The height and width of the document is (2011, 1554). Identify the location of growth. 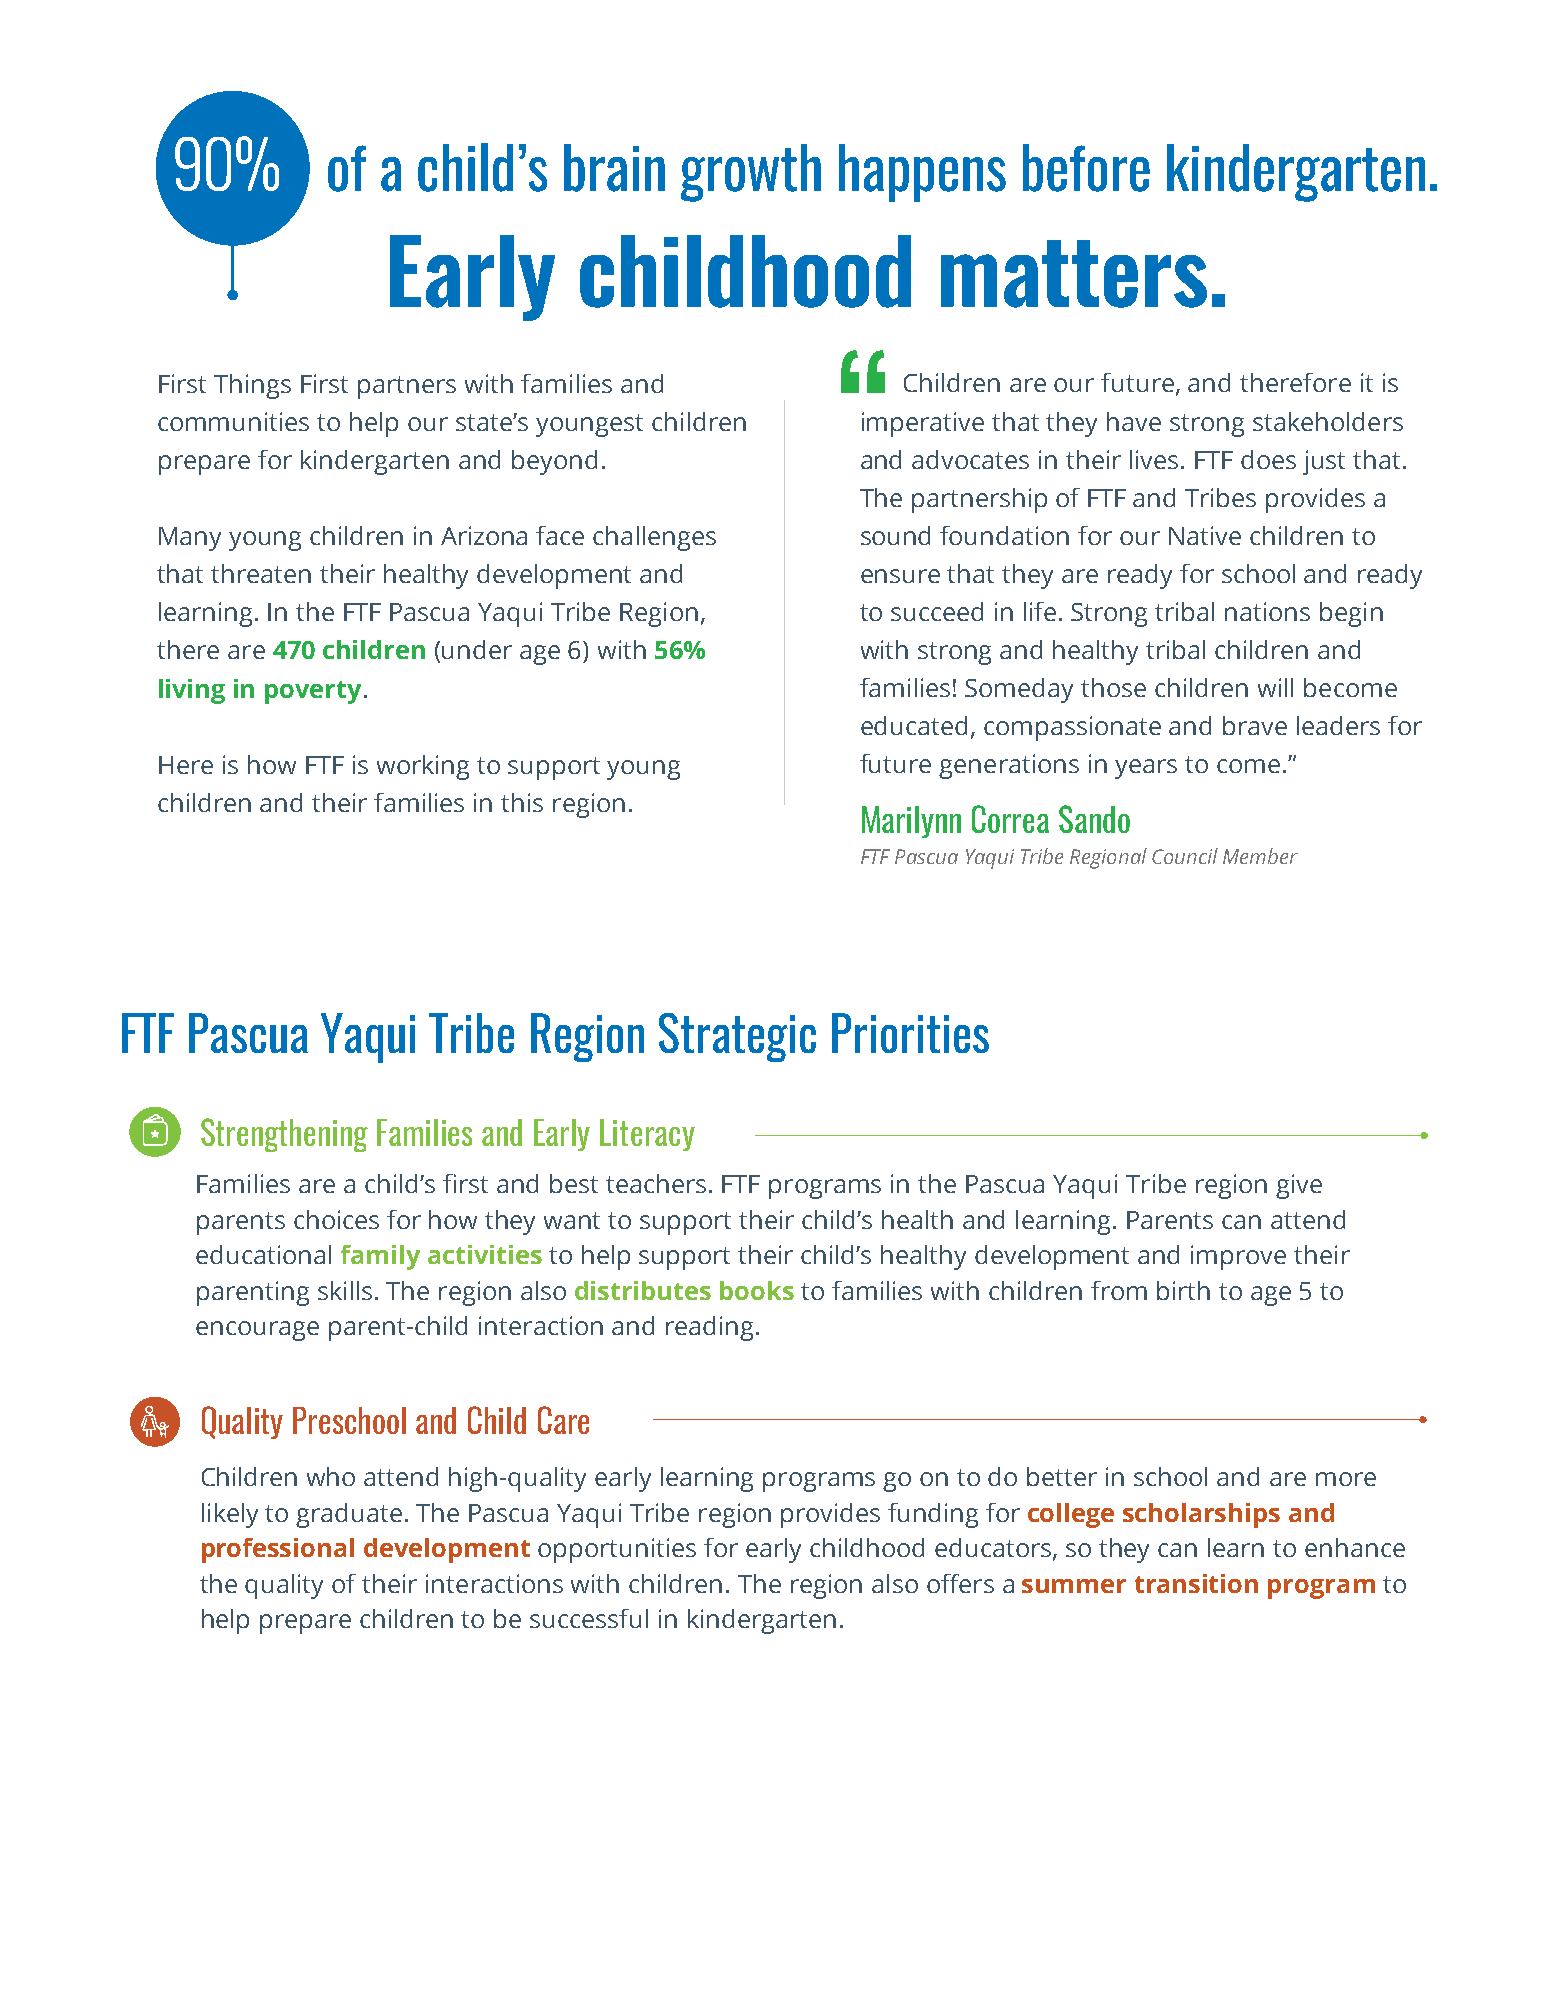
(751, 173).
